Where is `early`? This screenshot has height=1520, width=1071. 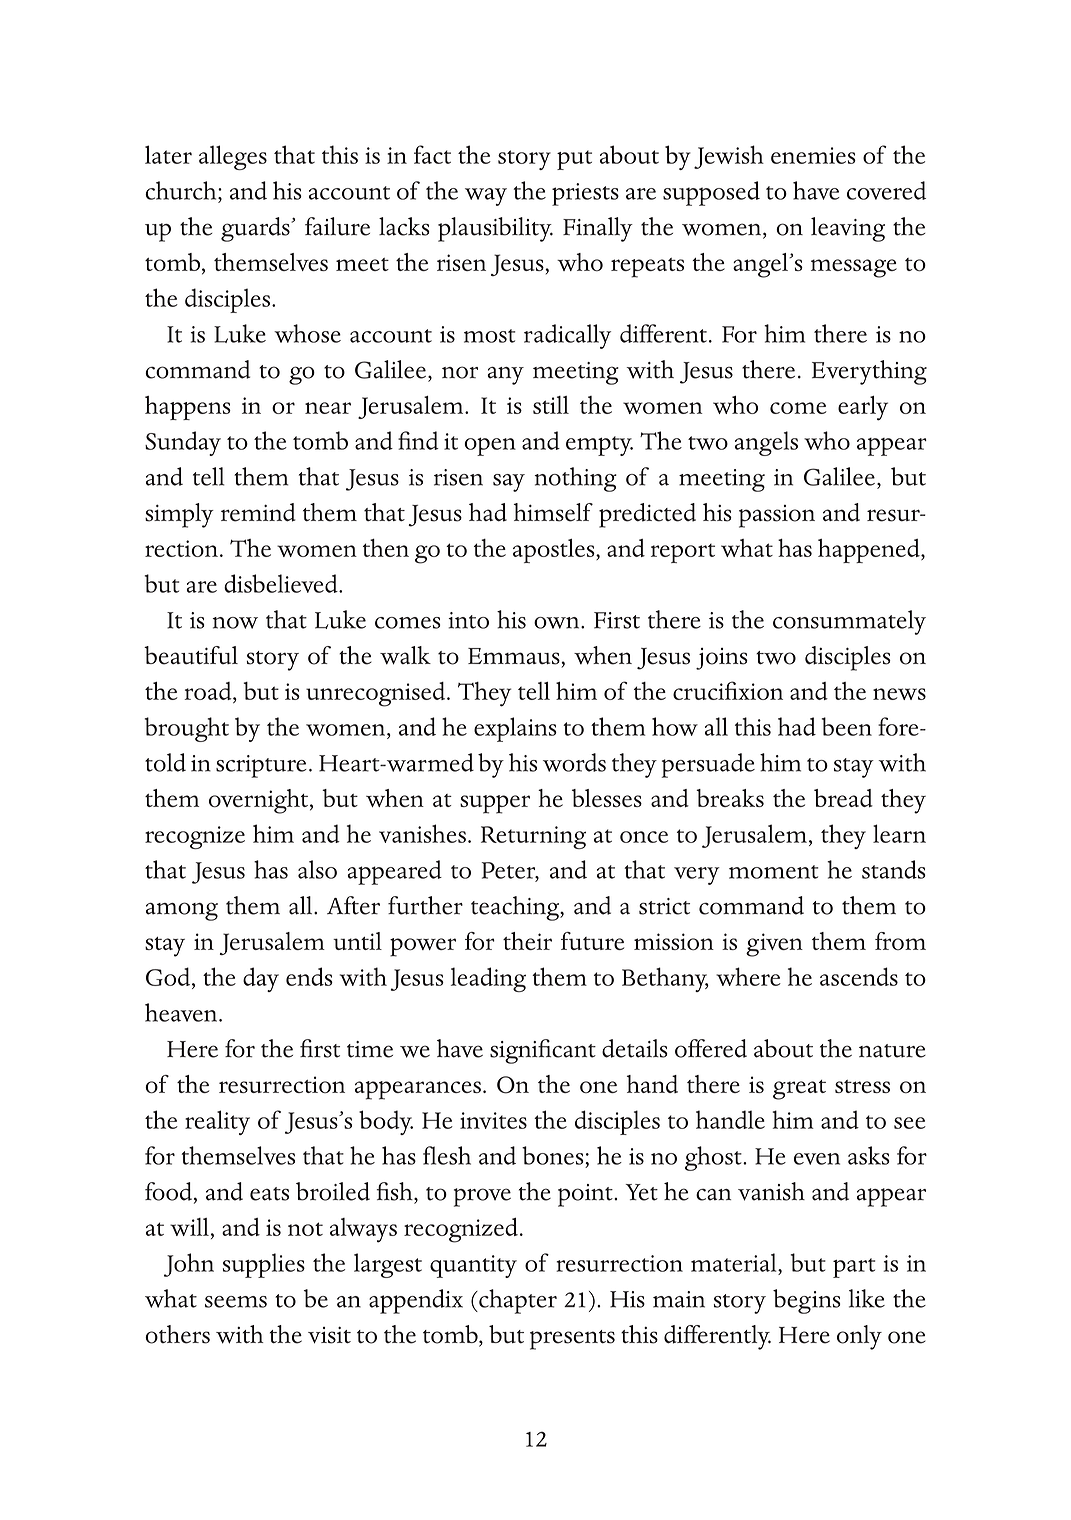 early is located at coordinates (863, 408).
